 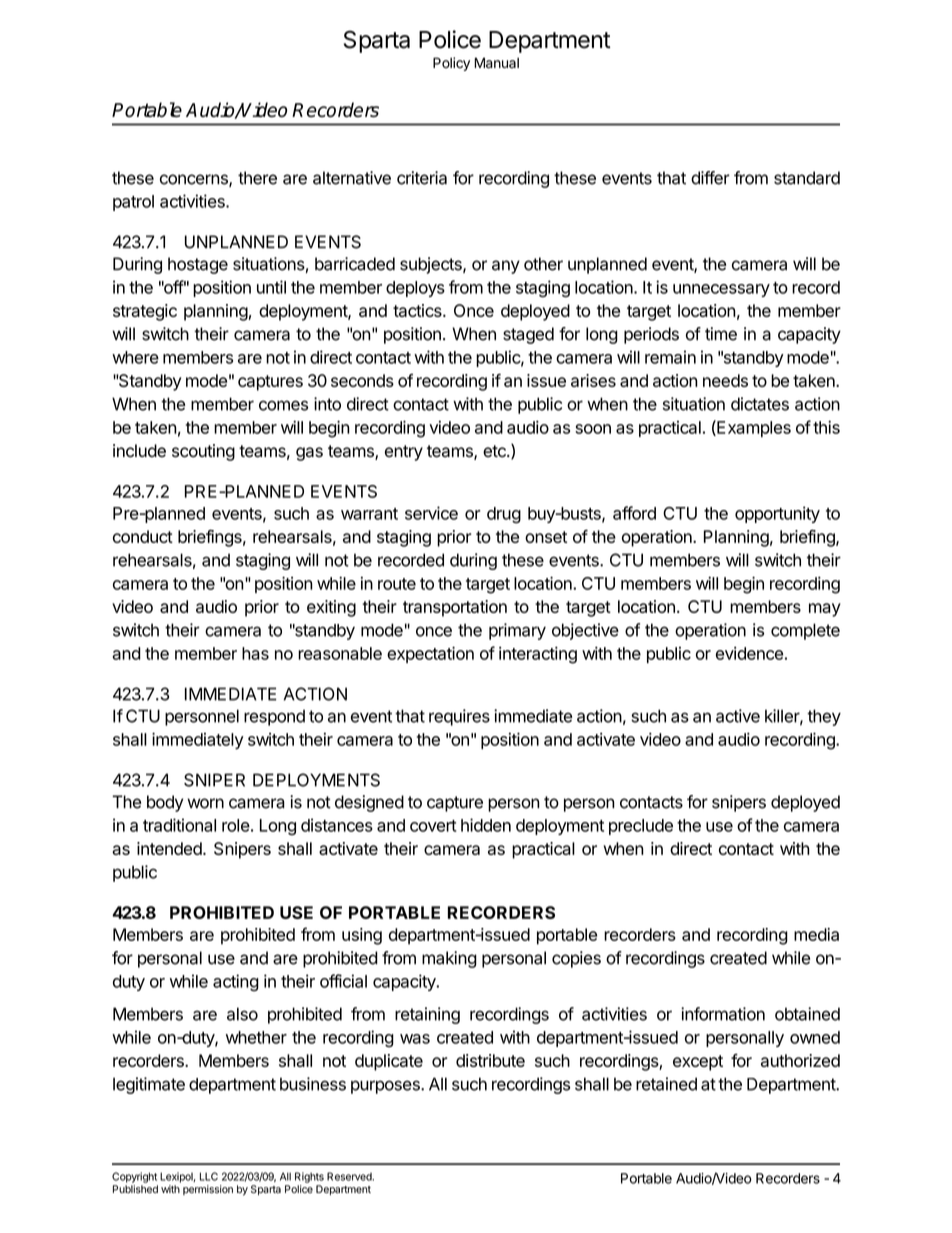 I want to click on drug, so click(x=504, y=515).
